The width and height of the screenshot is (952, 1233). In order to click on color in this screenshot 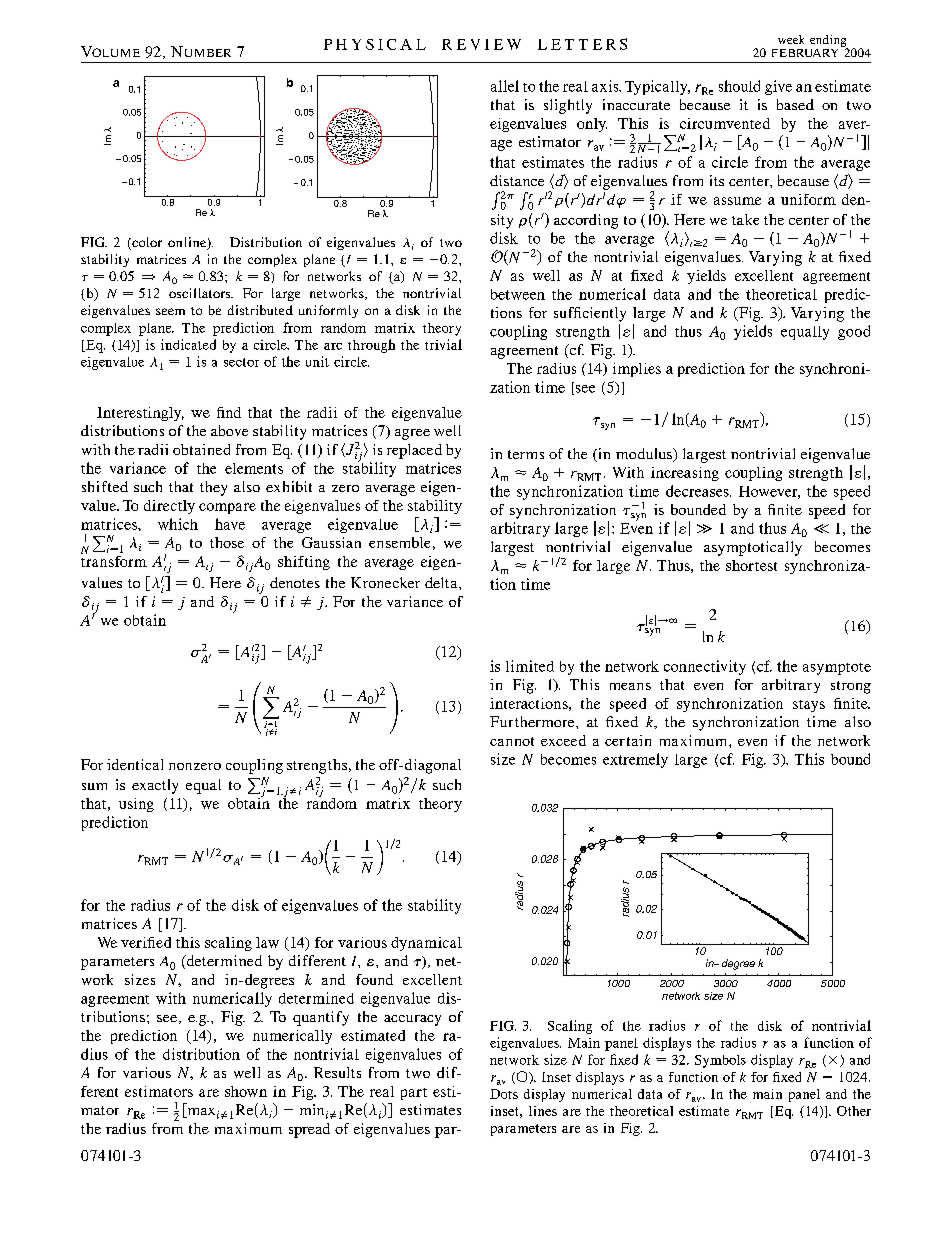, I will do `click(146, 243)`.
